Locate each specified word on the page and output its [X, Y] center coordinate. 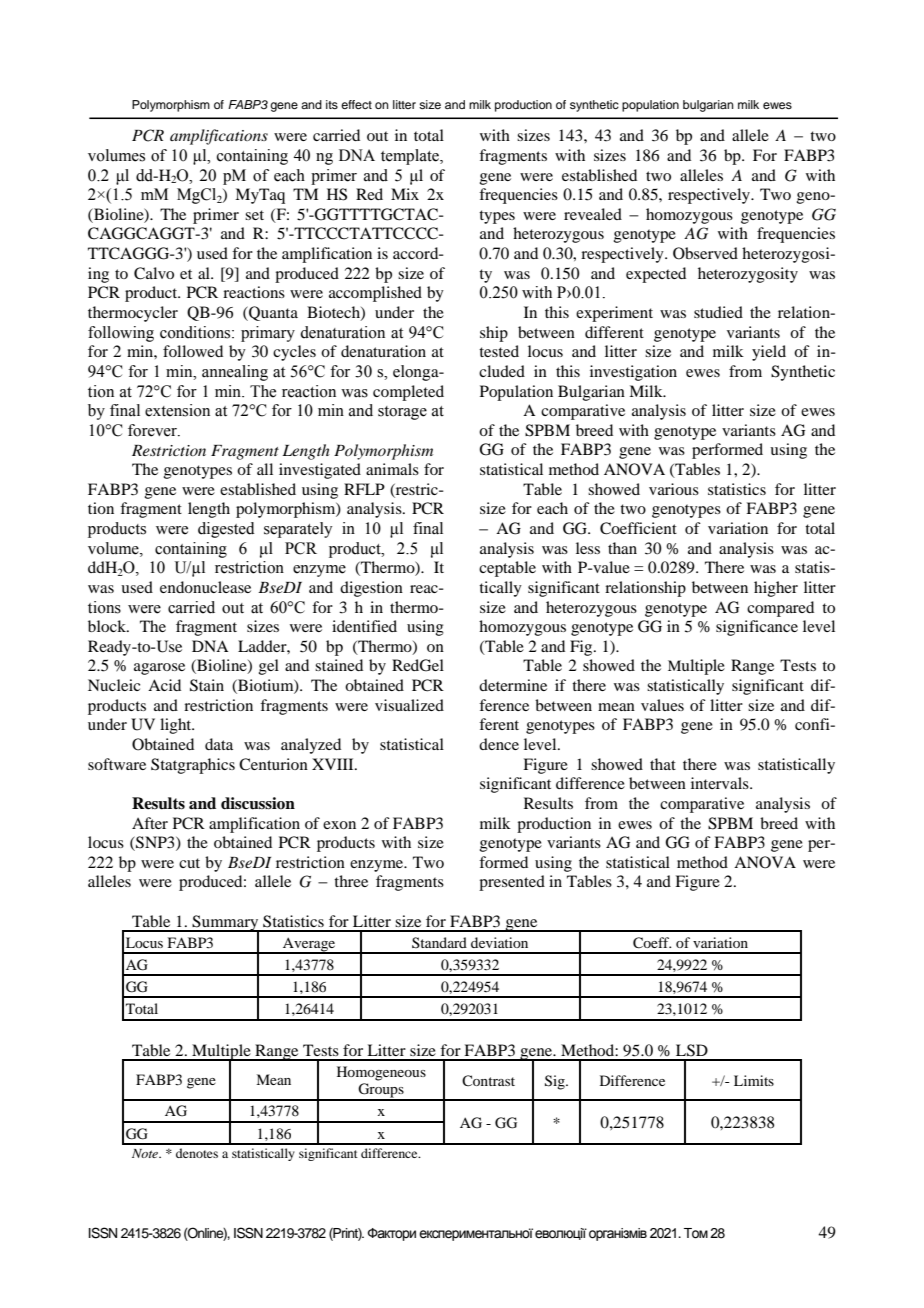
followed [193, 351]
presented [512, 883]
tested [499, 351]
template [411, 157]
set [254, 215]
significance [757, 628]
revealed [593, 214]
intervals [721, 783]
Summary [226, 924]
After [150, 823]
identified [364, 626]
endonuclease [205, 587]
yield [769, 353]
